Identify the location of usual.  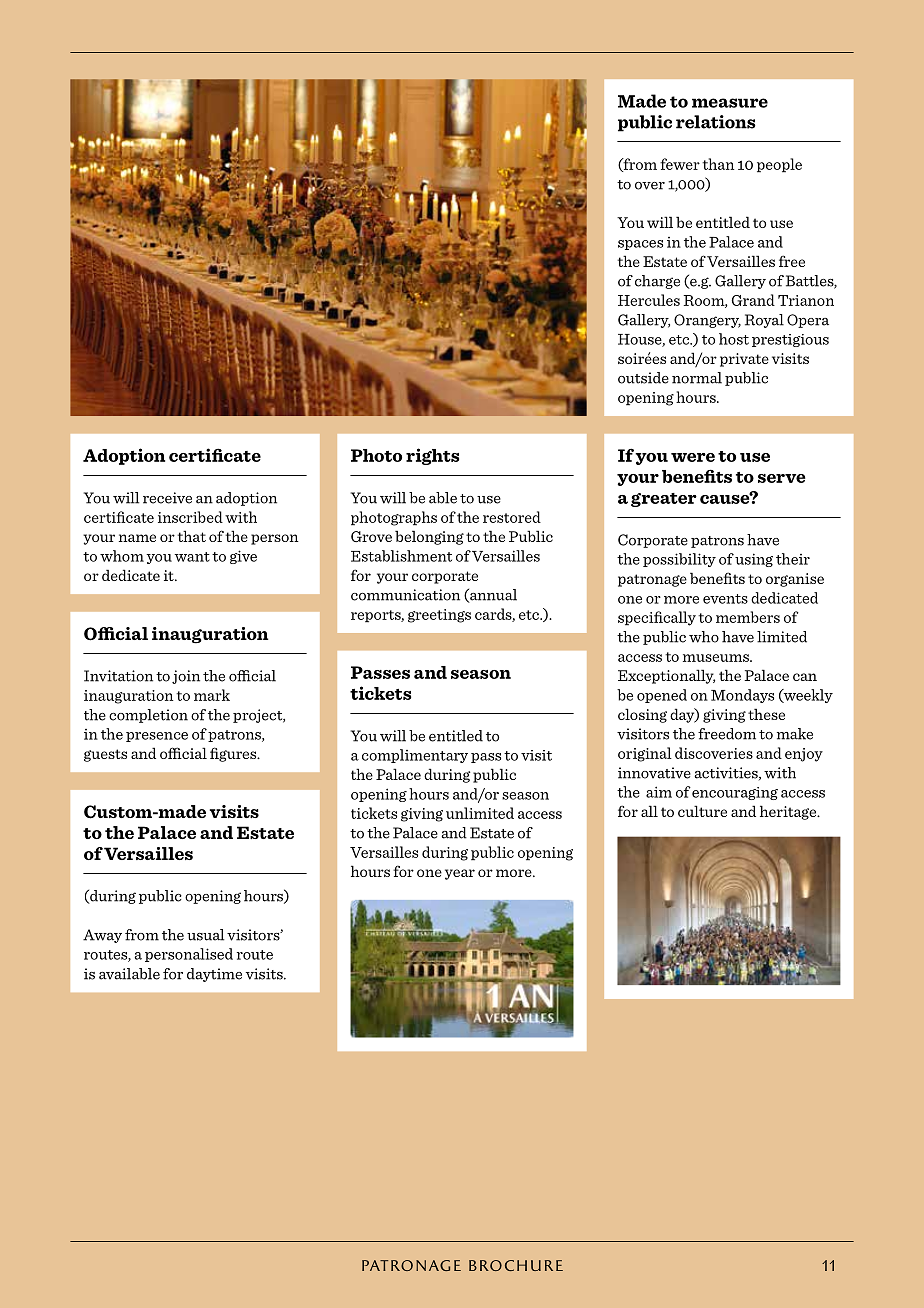
(205, 935).
